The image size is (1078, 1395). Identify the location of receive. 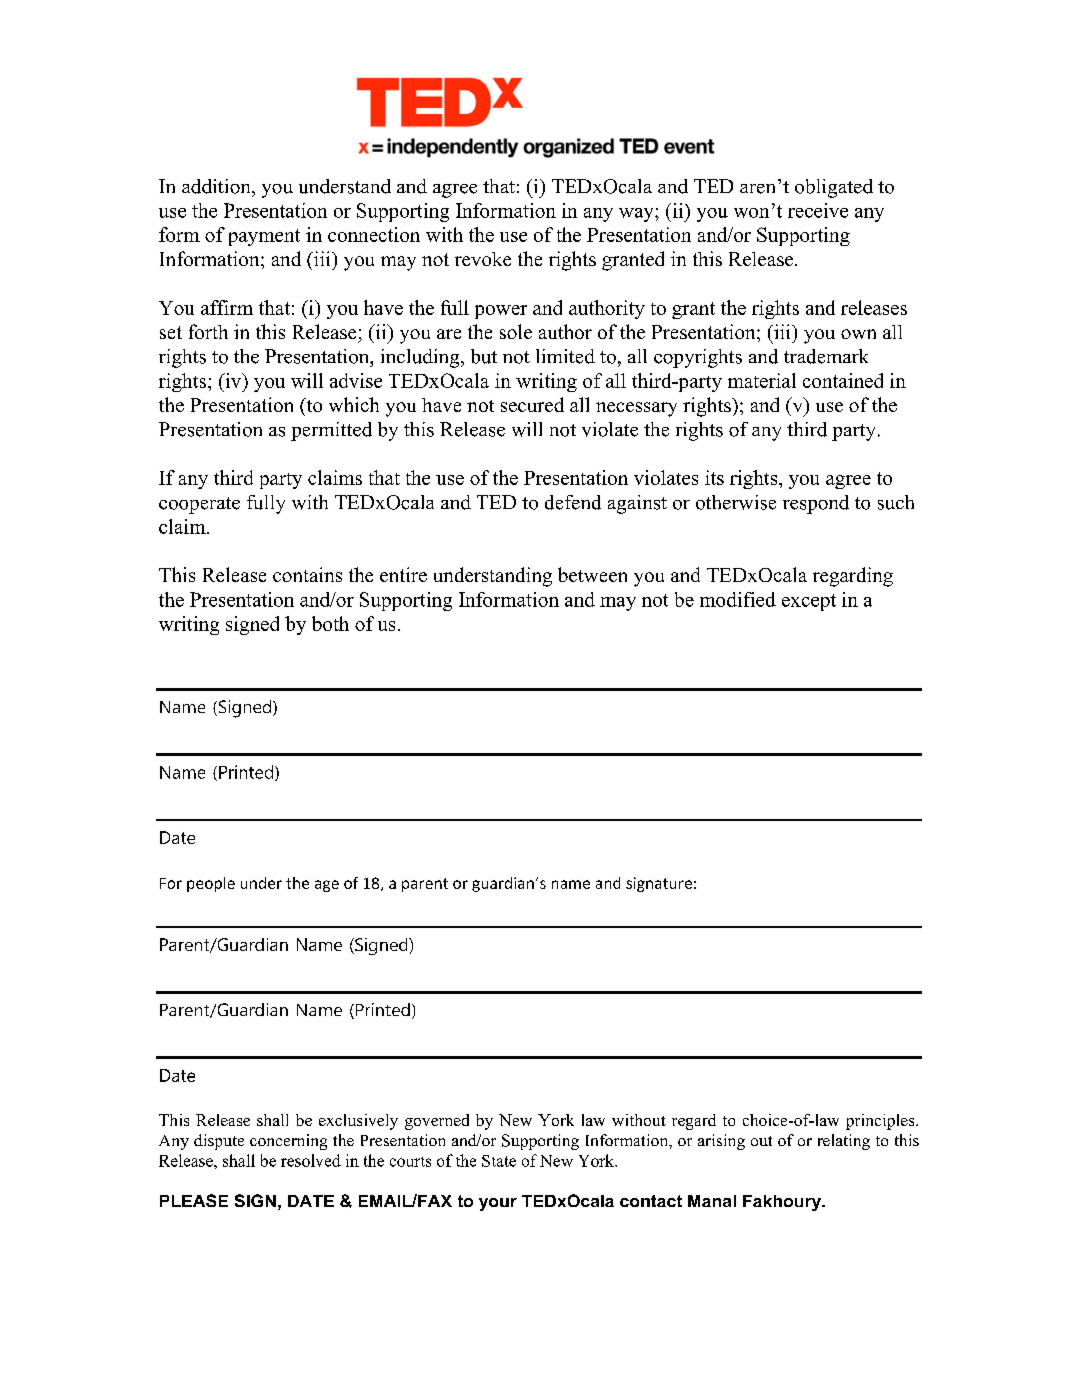
(818, 210).
